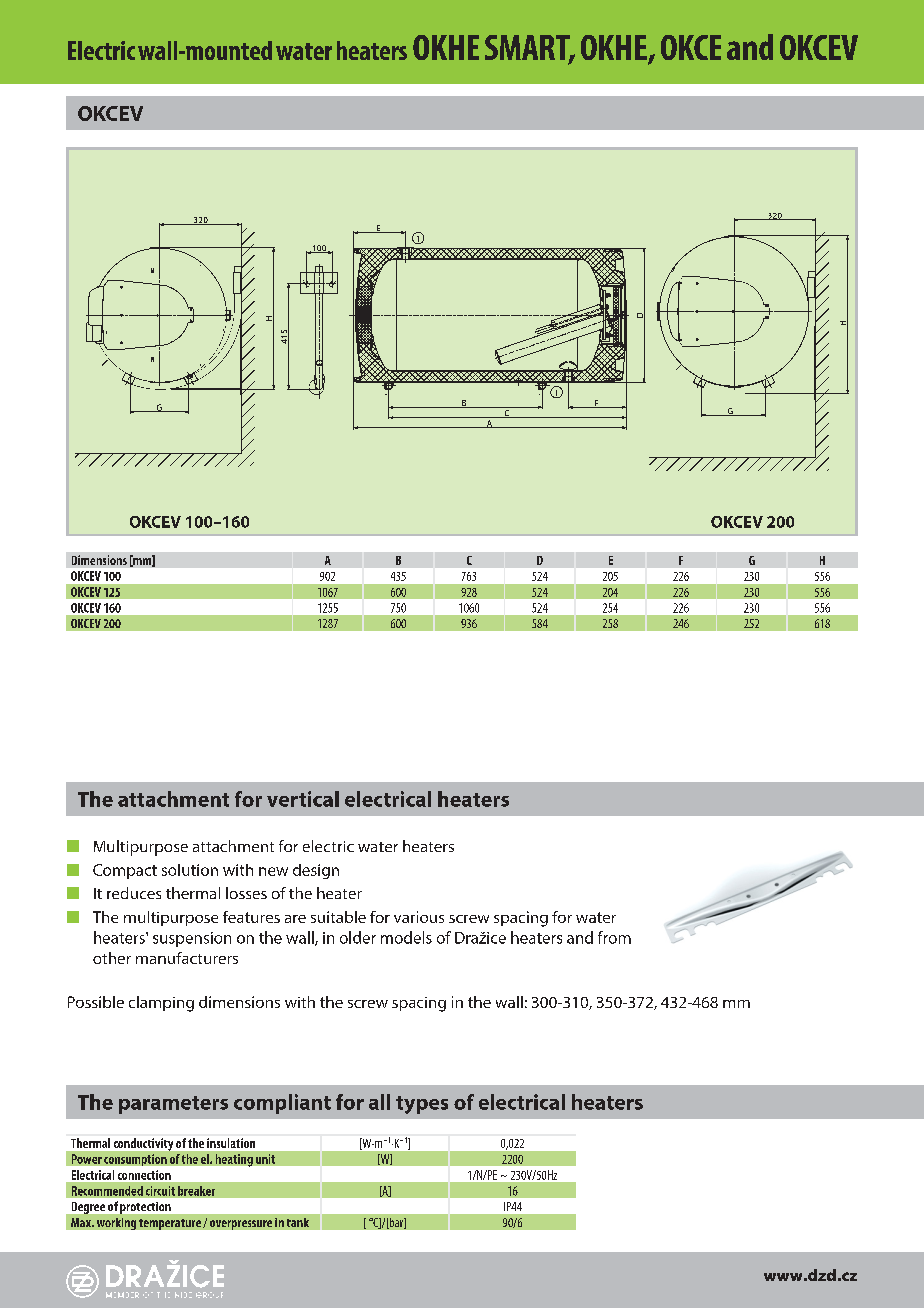 This screenshot has width=924, height=1308. Describe the element at coordinates (419, 917) in the screenshot. I see `various` at that location.
